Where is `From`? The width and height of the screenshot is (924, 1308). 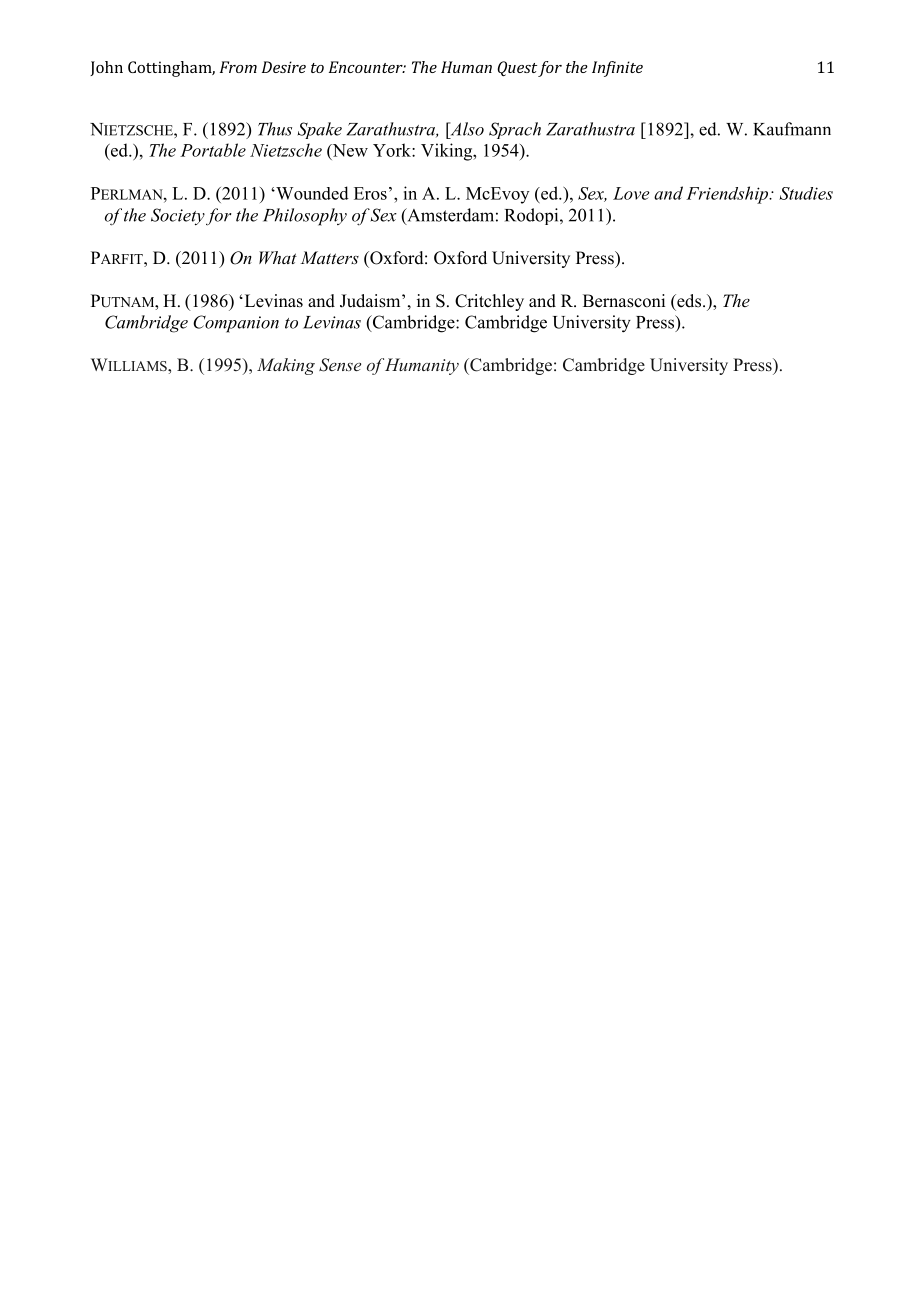 From is located at coordinates (238, 67).
